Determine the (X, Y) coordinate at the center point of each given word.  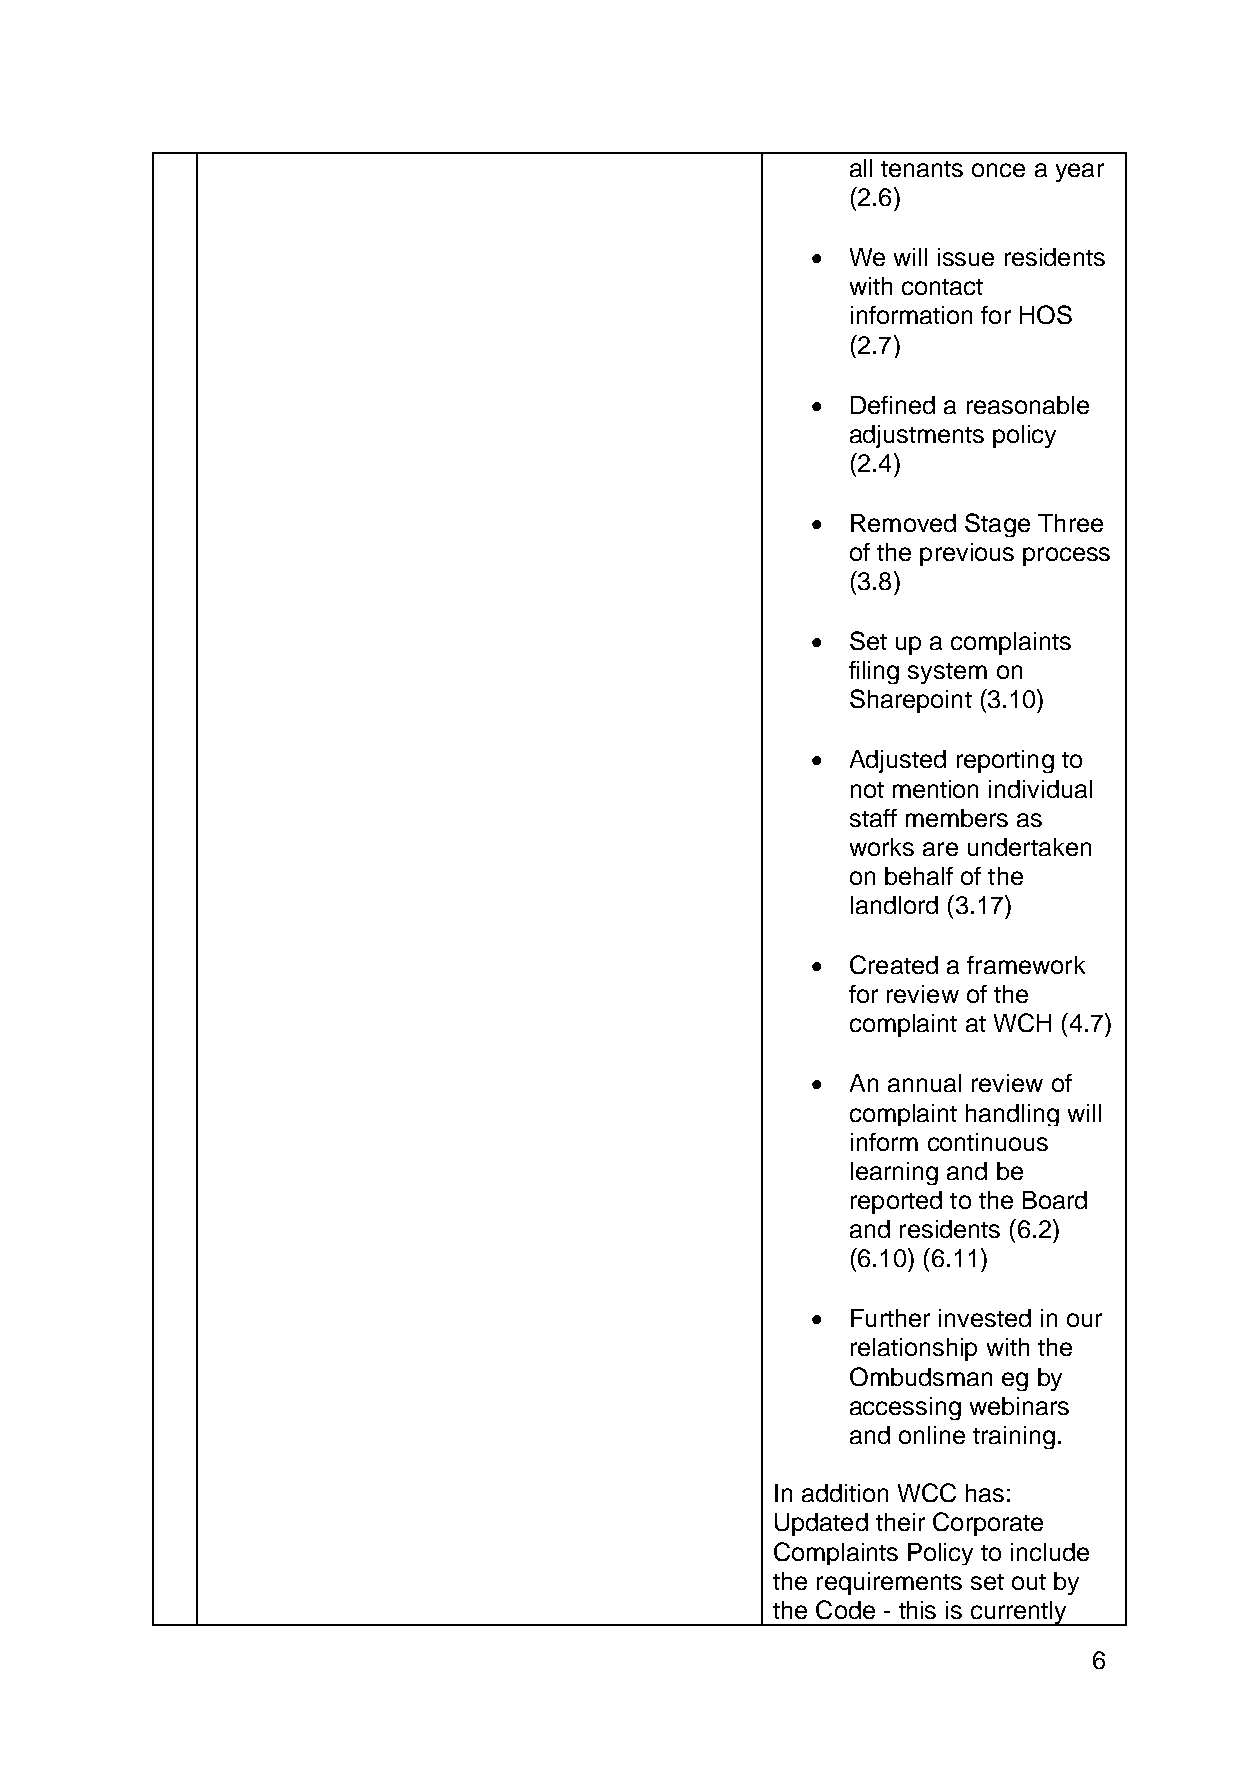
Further (890, 1318)
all (861, 168)
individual (1040, 789)
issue (966, 257)
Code (845, 1609)
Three (1070, 523)
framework (1026, 965)
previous (967, 554)
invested (985, 1318)
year (1080, 172)
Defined (893, 405)
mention (935, 789)
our (1084, 1320)
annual (924, 1083)
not (867, 790)
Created (894, 964)
